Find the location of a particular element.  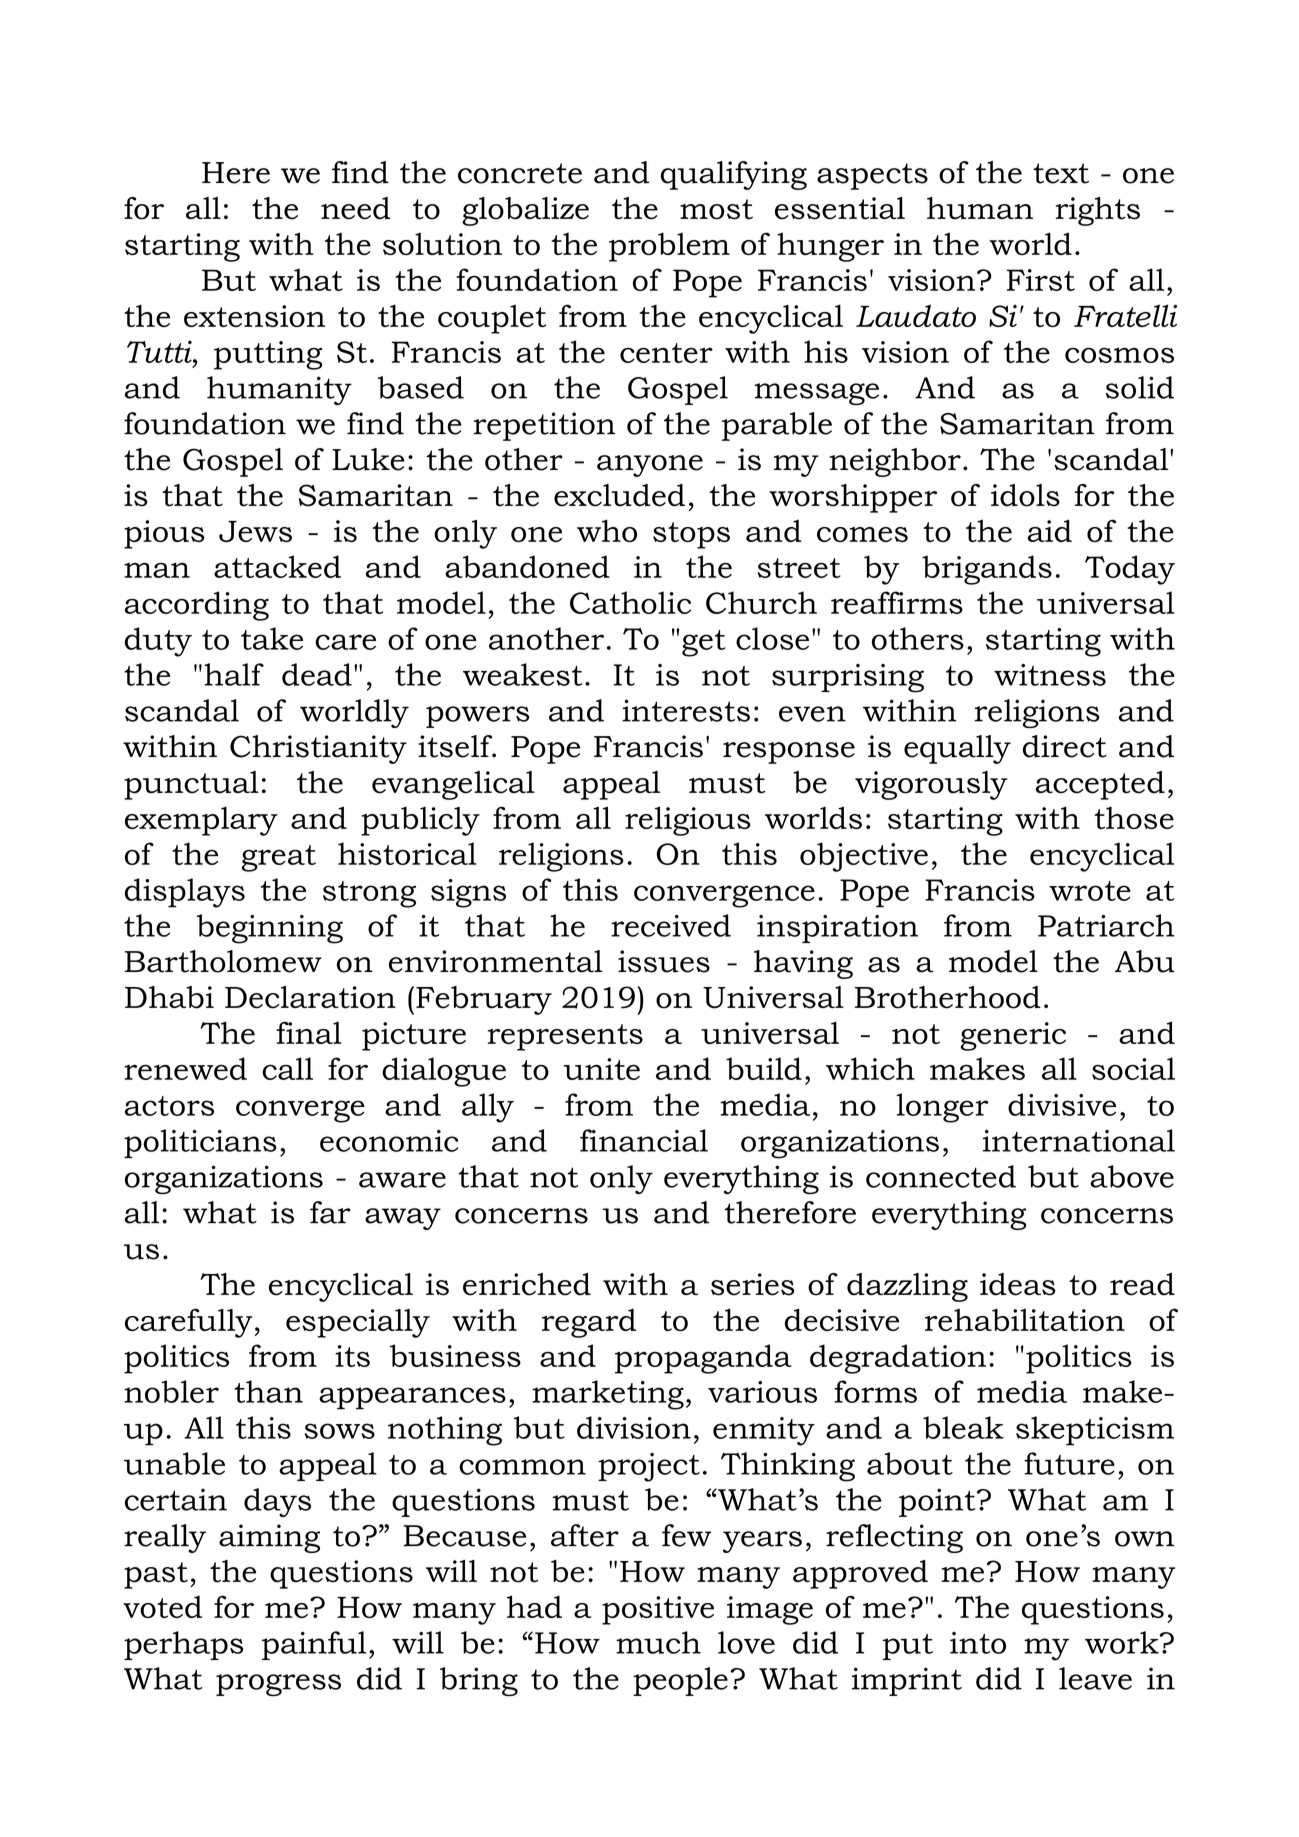

text is located at coordinates (1061, 173).
